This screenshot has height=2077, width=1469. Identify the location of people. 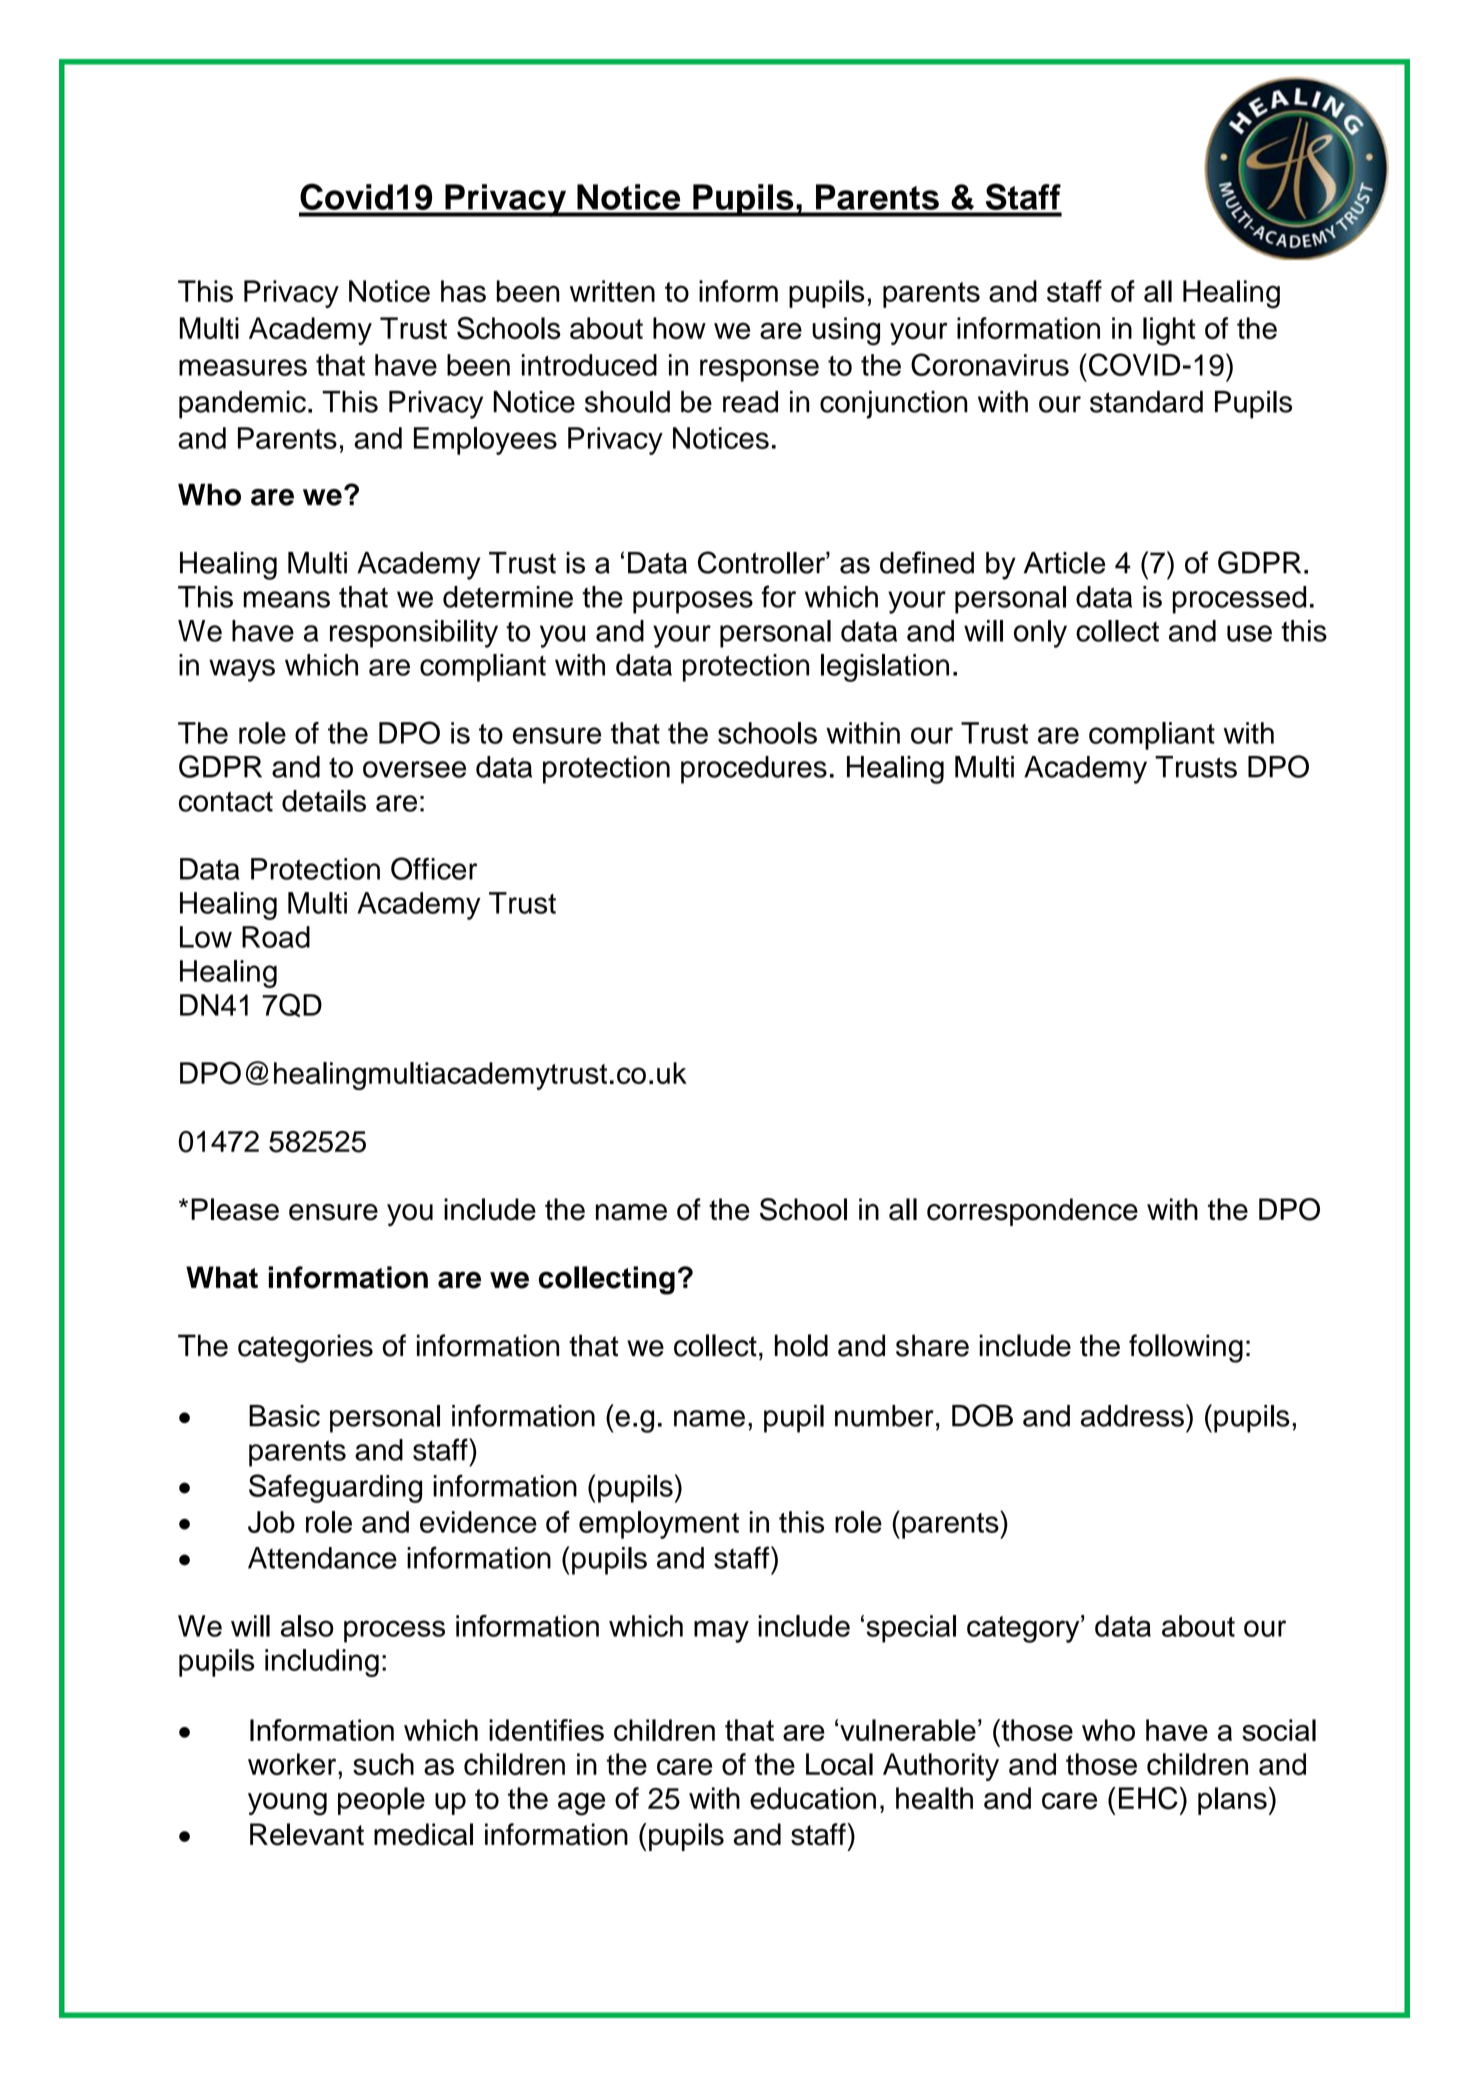
(381, 1801).
